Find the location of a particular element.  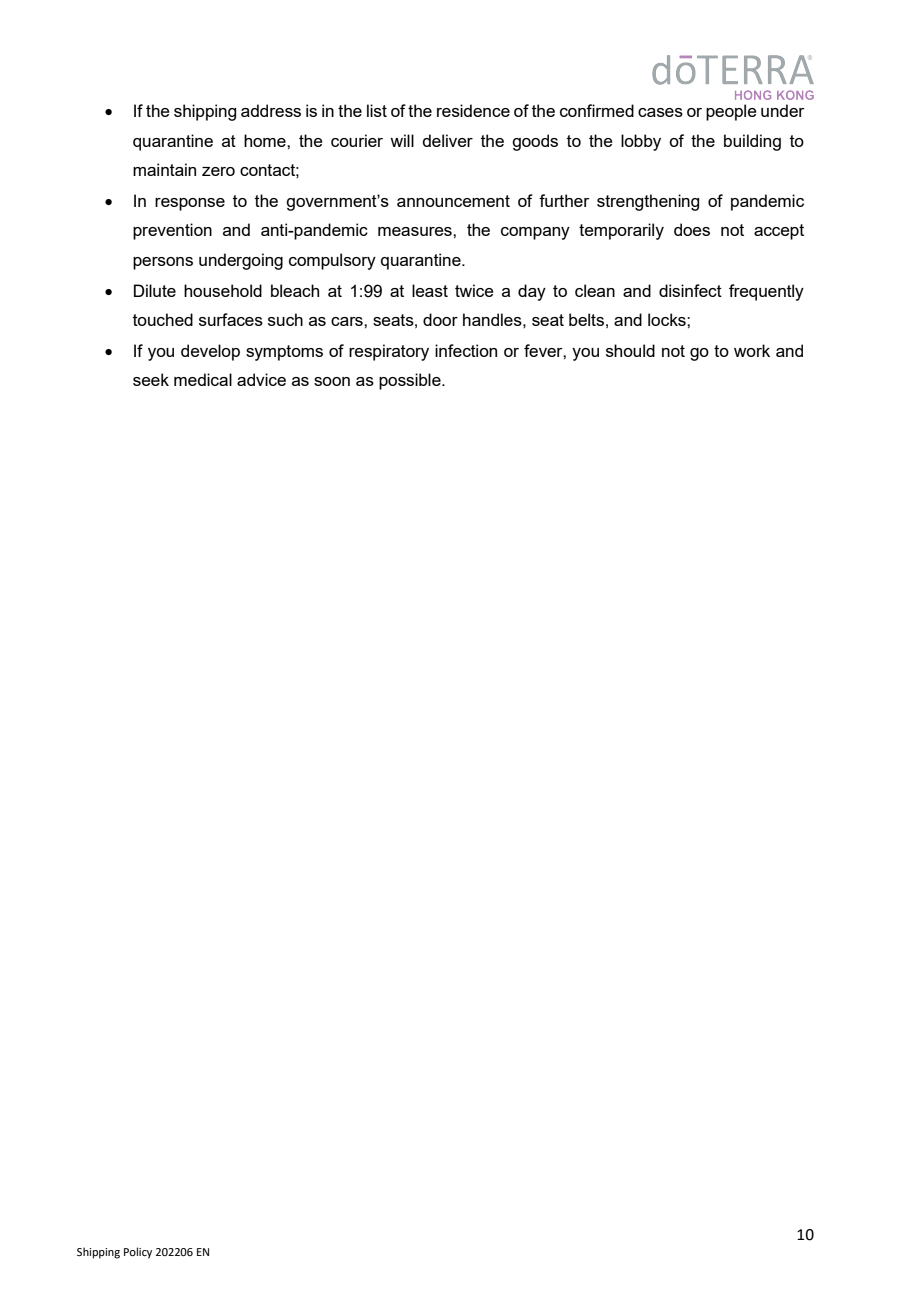

soon is located at coordinates (332, 381).
